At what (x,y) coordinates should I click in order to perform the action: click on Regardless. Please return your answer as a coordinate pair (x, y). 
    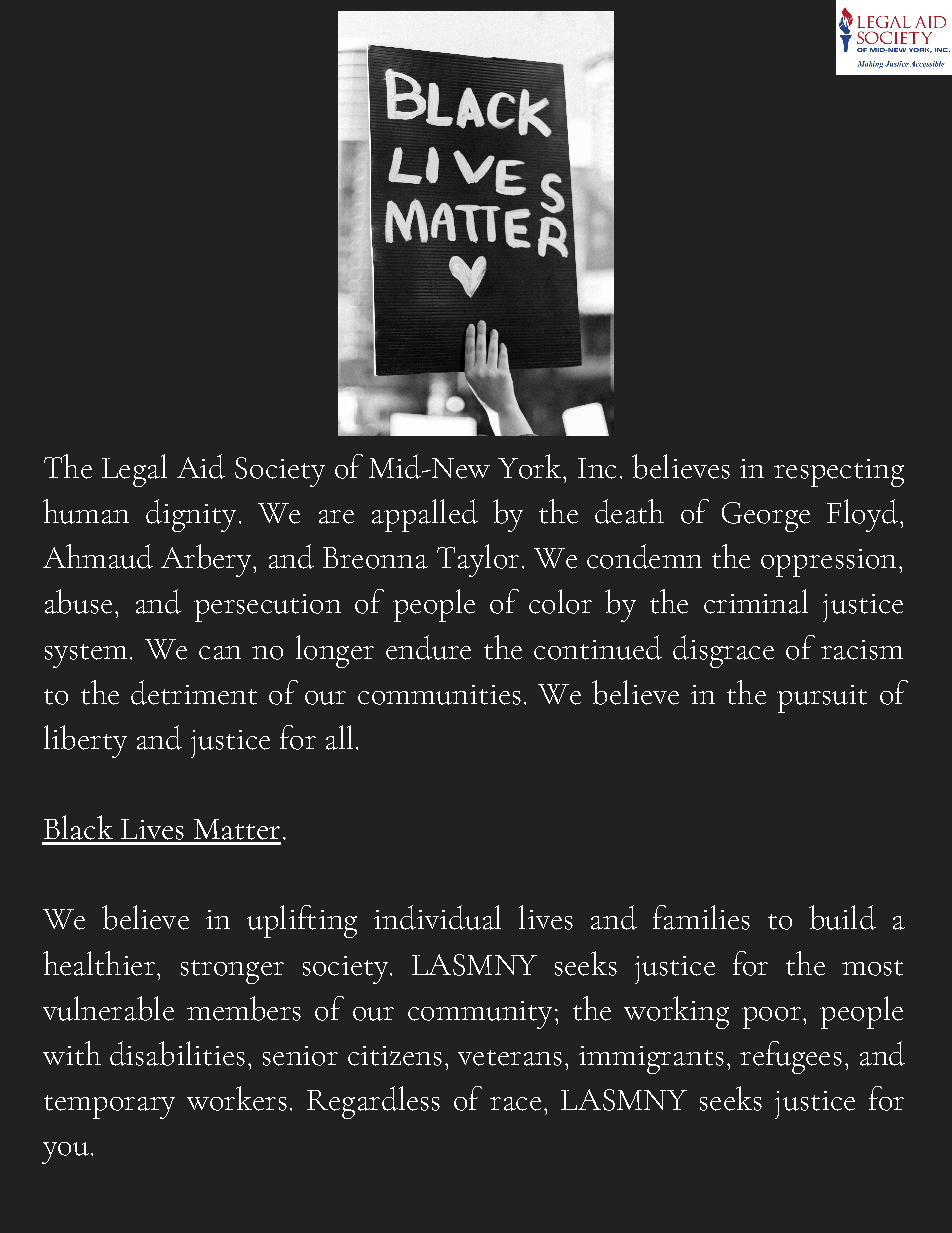
    Looking at the image, I should click on (373, 1102).
